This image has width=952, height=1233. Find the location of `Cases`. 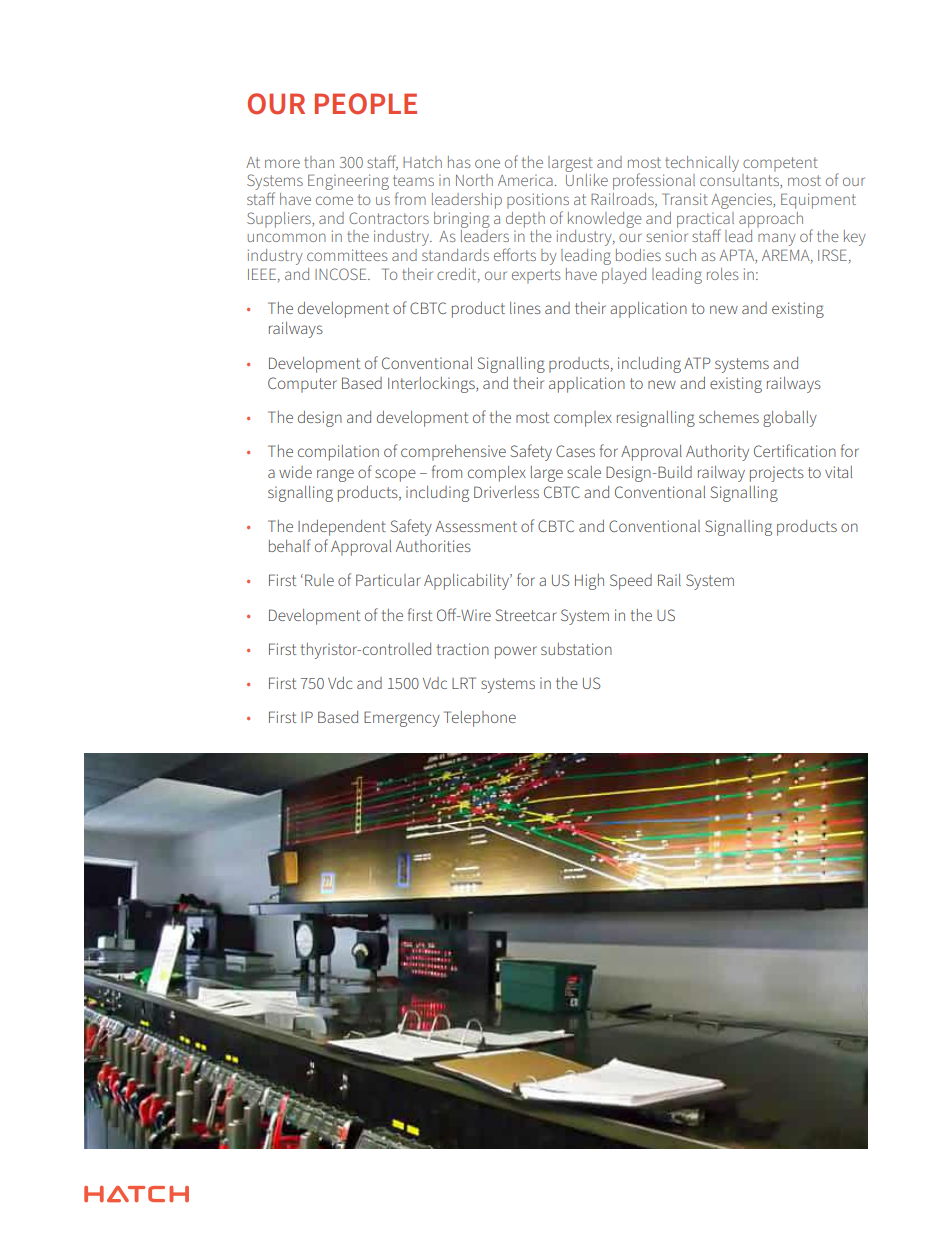

Cases is located at coordinates (575, 451).
